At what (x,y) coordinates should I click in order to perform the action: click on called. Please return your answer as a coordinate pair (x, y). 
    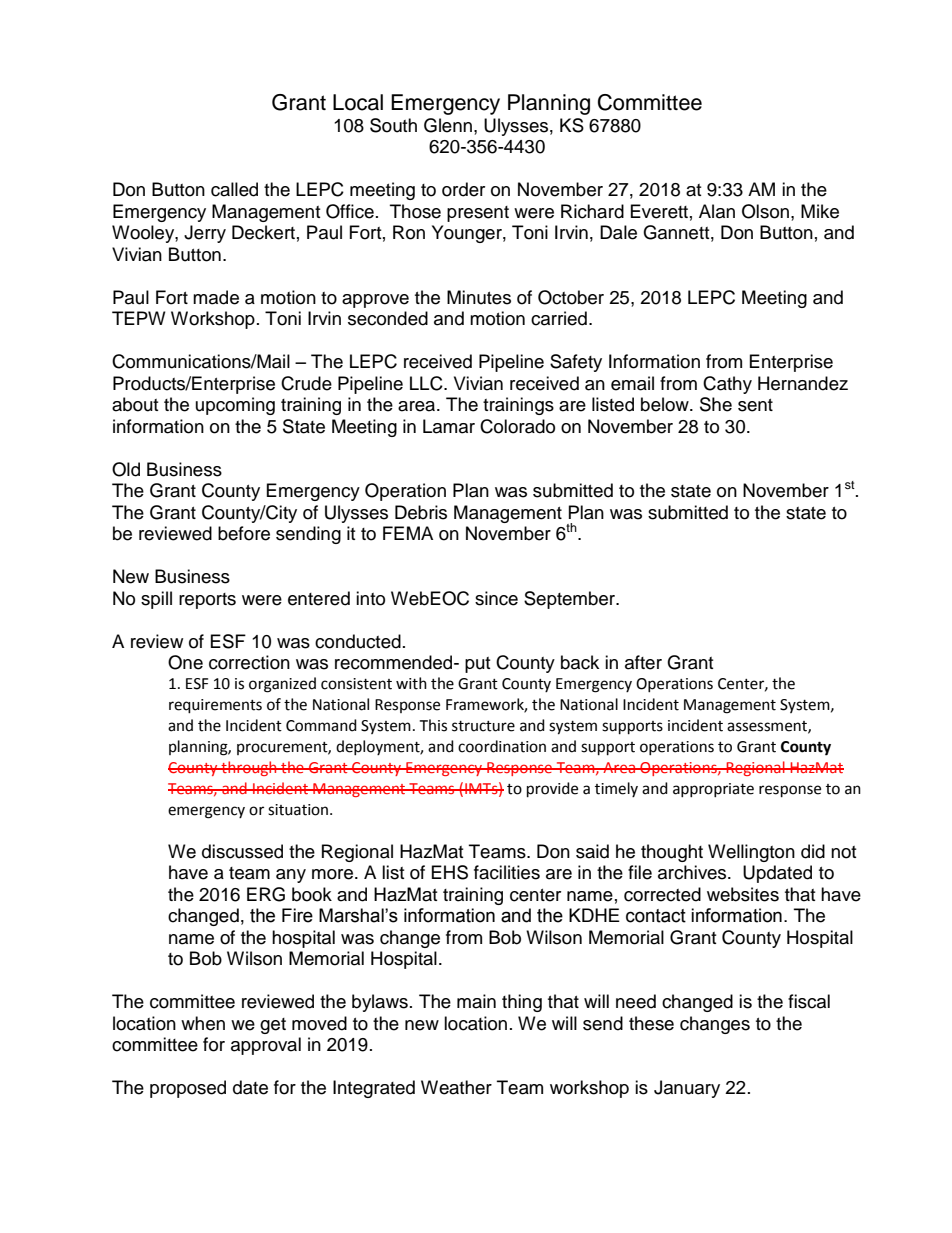
    Looking at the image, I should click on (234, 189).
